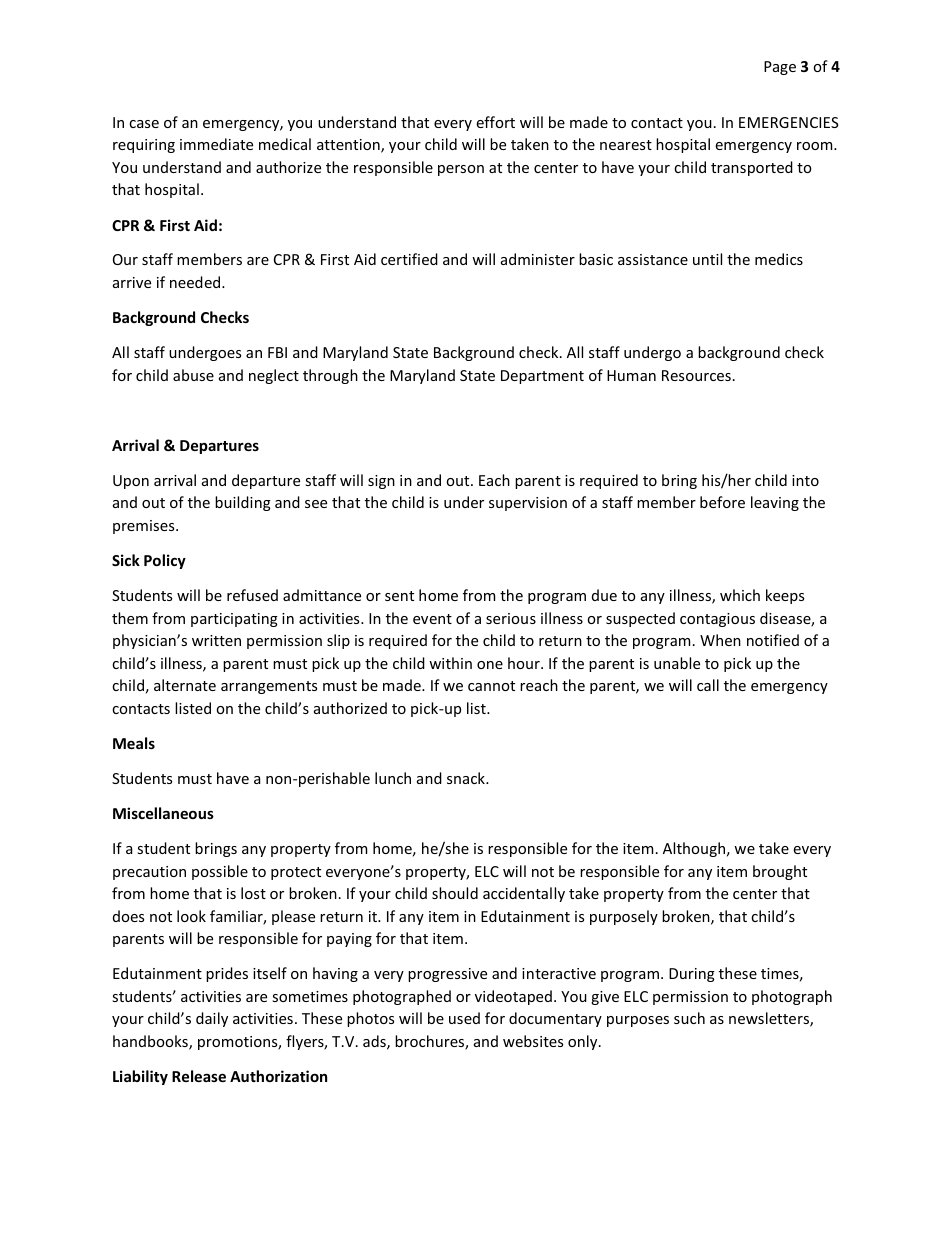 This screenshot has width=952, height=1233. I want to click on Policy, so click(165, 561).
